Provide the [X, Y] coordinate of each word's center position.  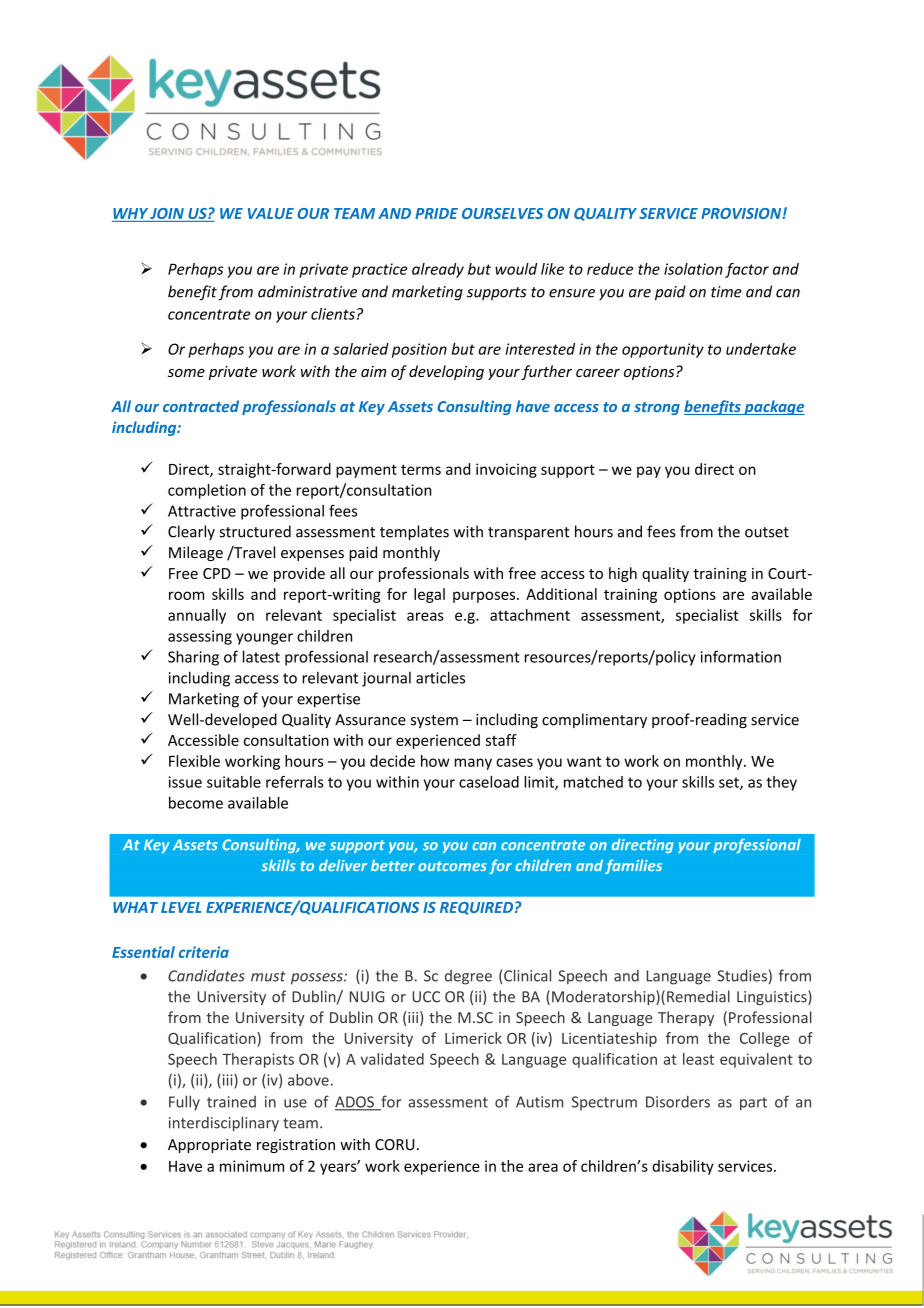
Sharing [193, 658]
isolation [693, 269]
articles [440, 677]
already [438, 270]
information [741, 656]
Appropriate [209, 1146]
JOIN [167, 215]
